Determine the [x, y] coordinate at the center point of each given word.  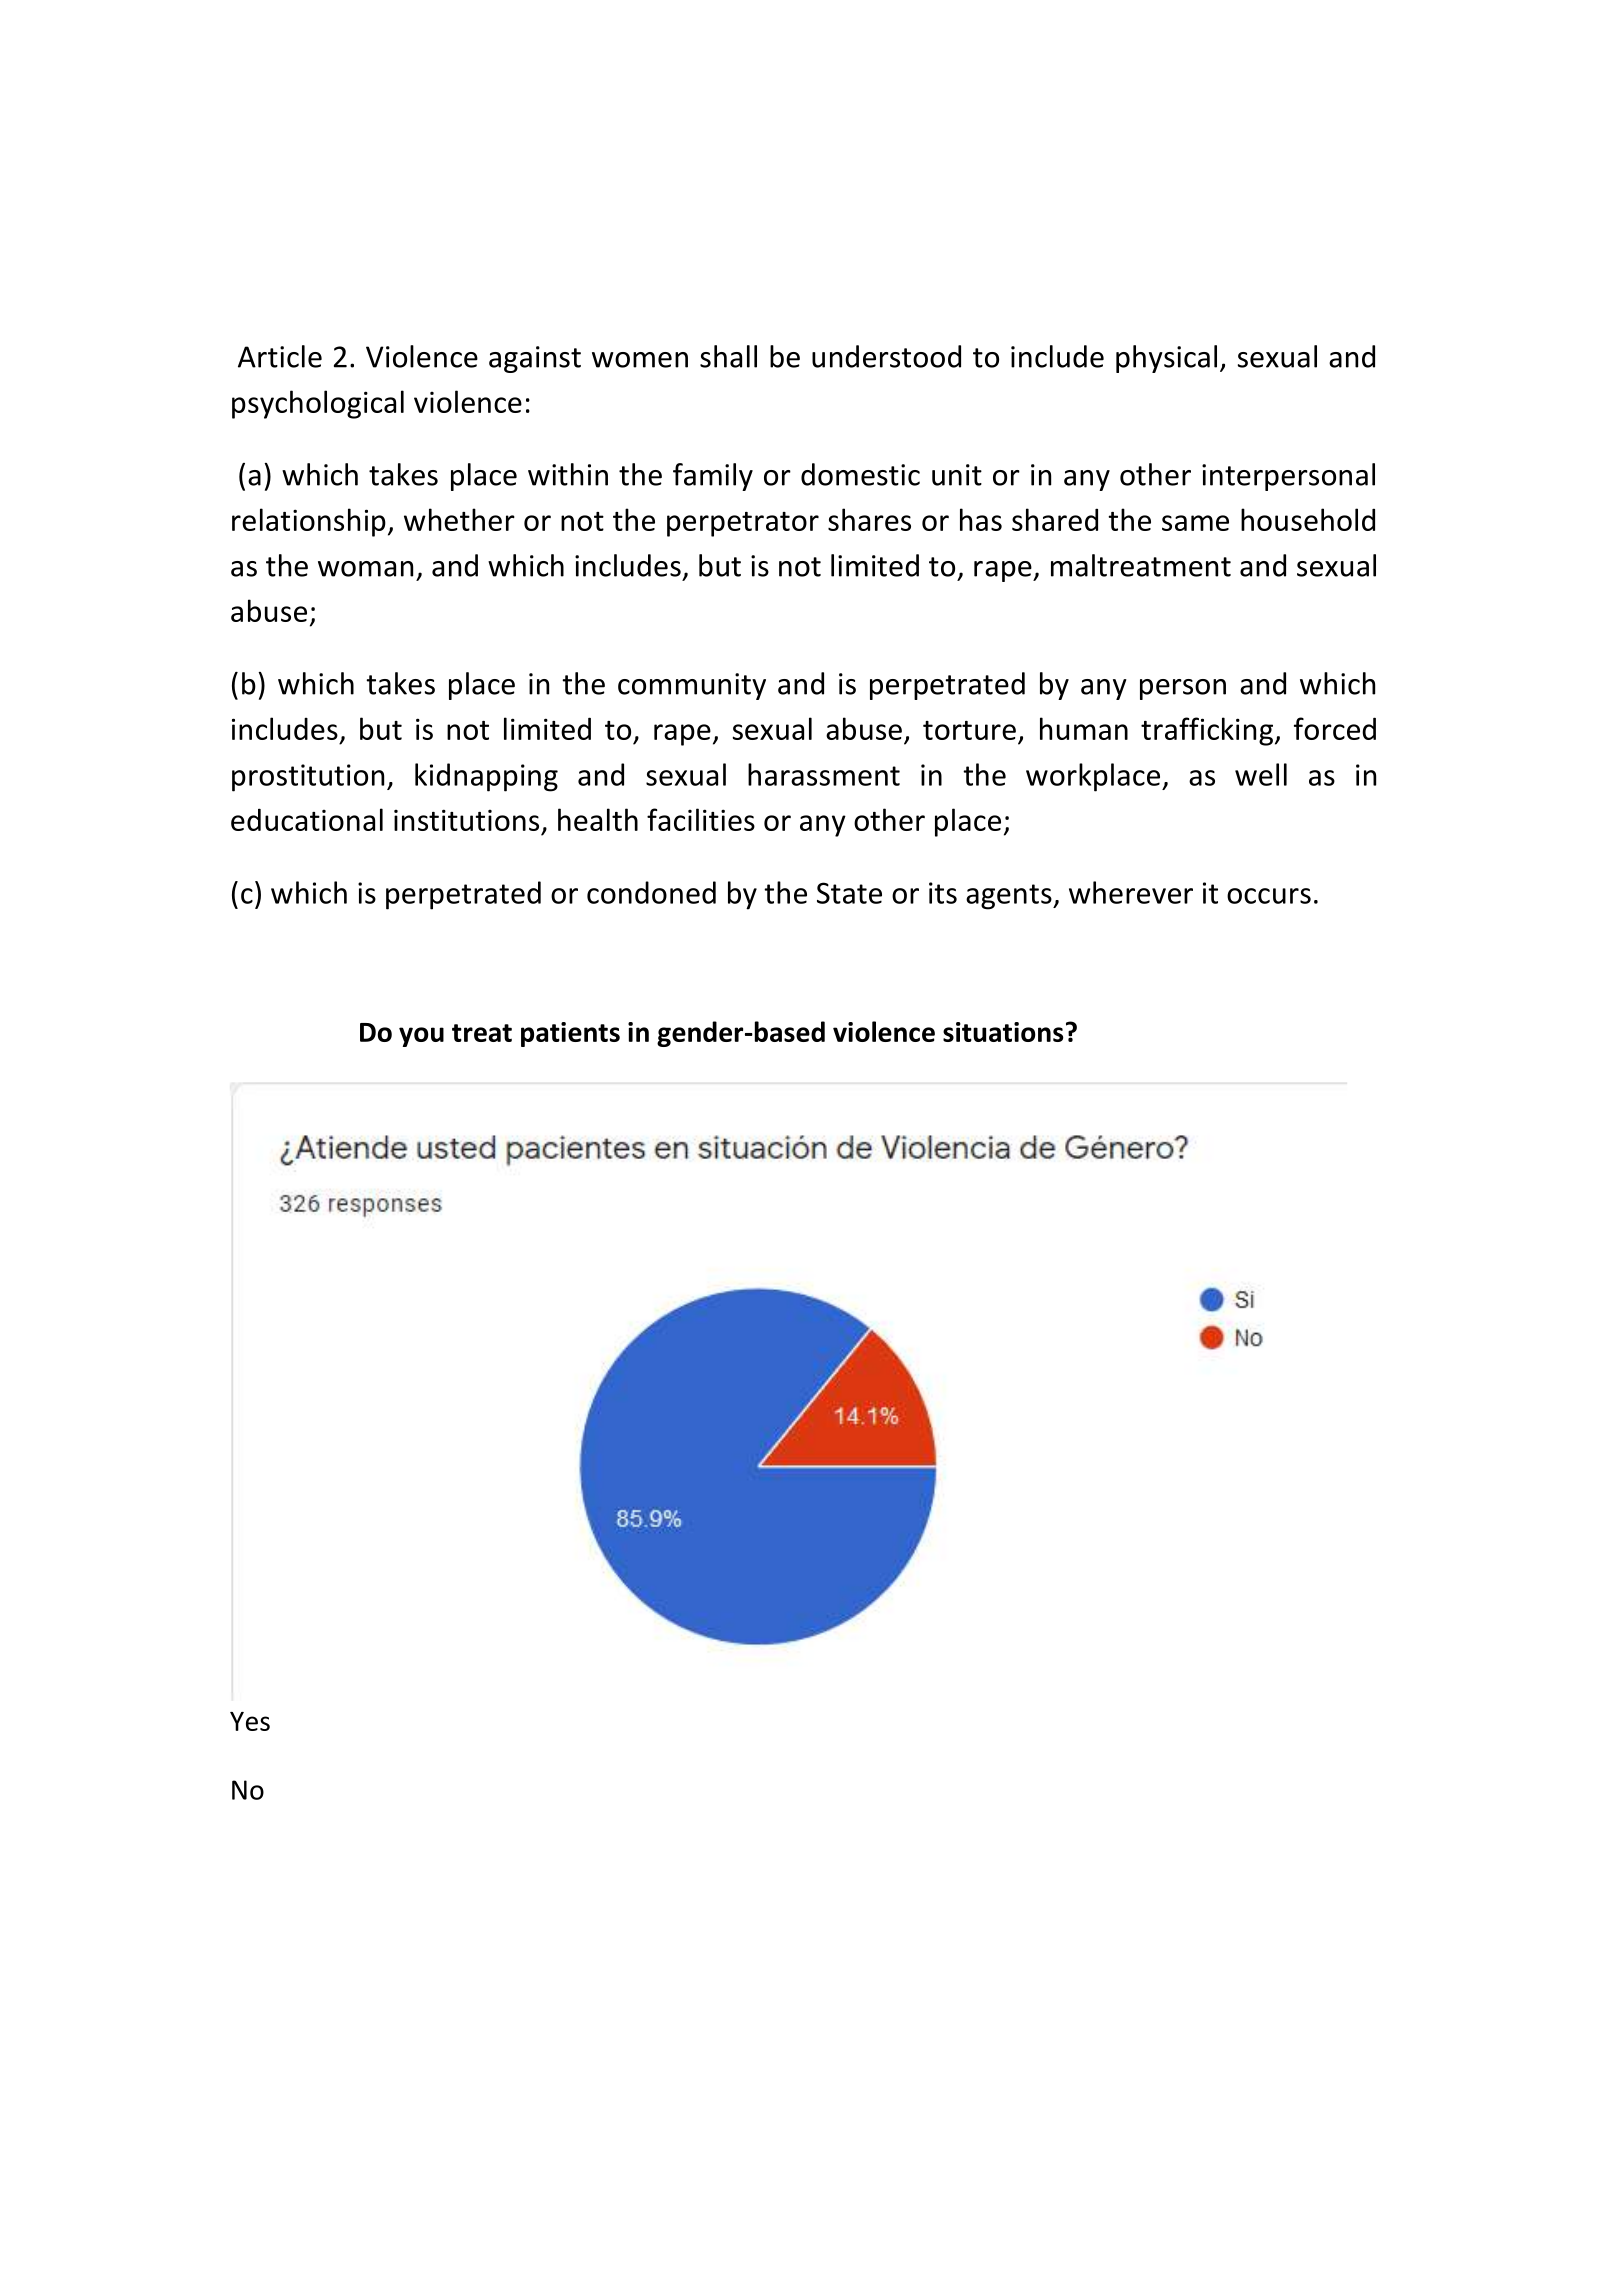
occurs [1269, 896]
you [421, 1037]
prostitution [308, 778]
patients [570, 1034]
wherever [1131, 892]
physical [1166, 359]
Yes [250, 1721]
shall [728, 356]
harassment [824, 774]
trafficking [1207, 731]
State [849, 893]
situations [1003, 1032]
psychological [318, 404]
